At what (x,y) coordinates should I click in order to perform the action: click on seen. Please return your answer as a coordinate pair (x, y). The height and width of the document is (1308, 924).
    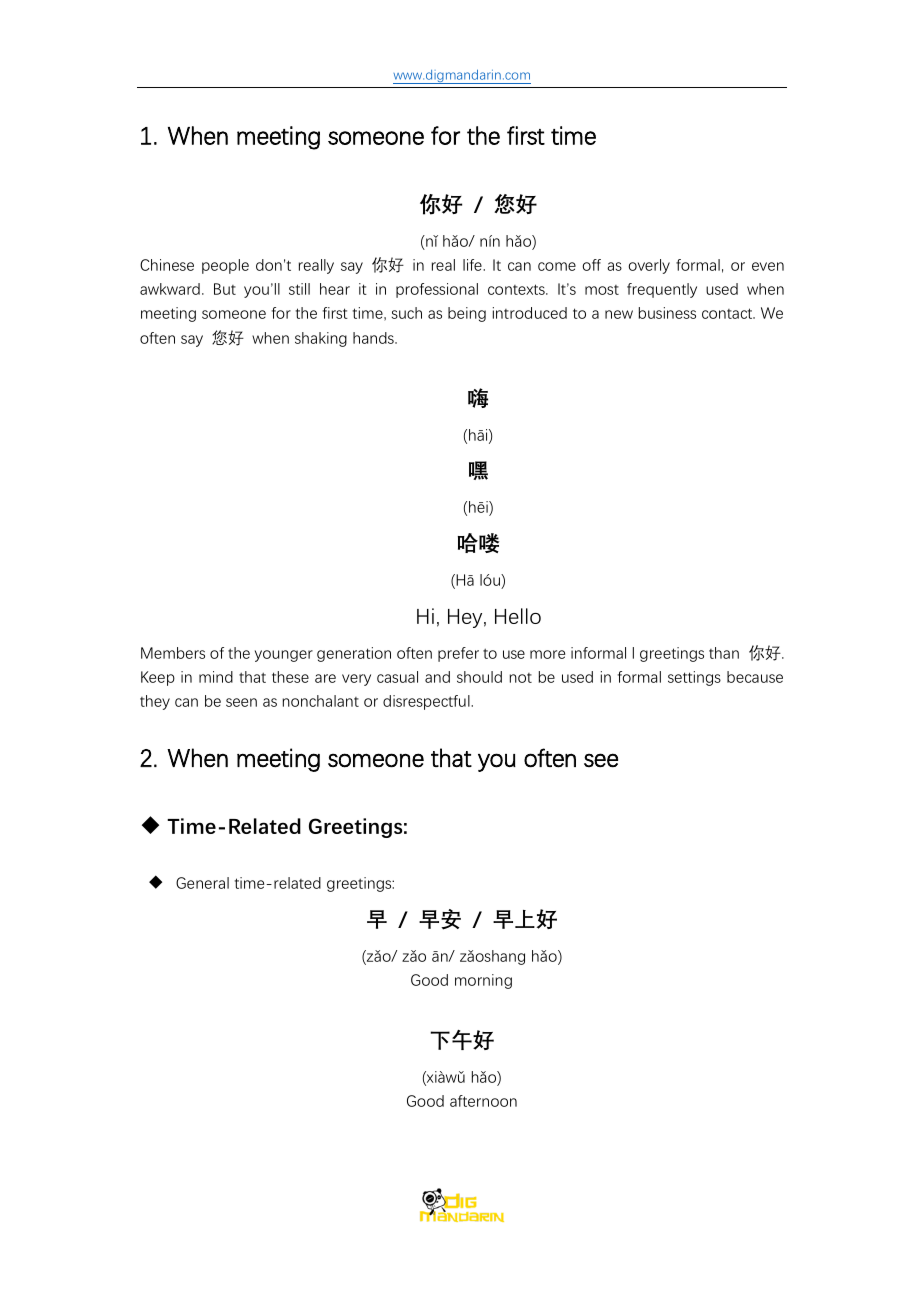
    Looking at the image, I should click on (241, 702).
